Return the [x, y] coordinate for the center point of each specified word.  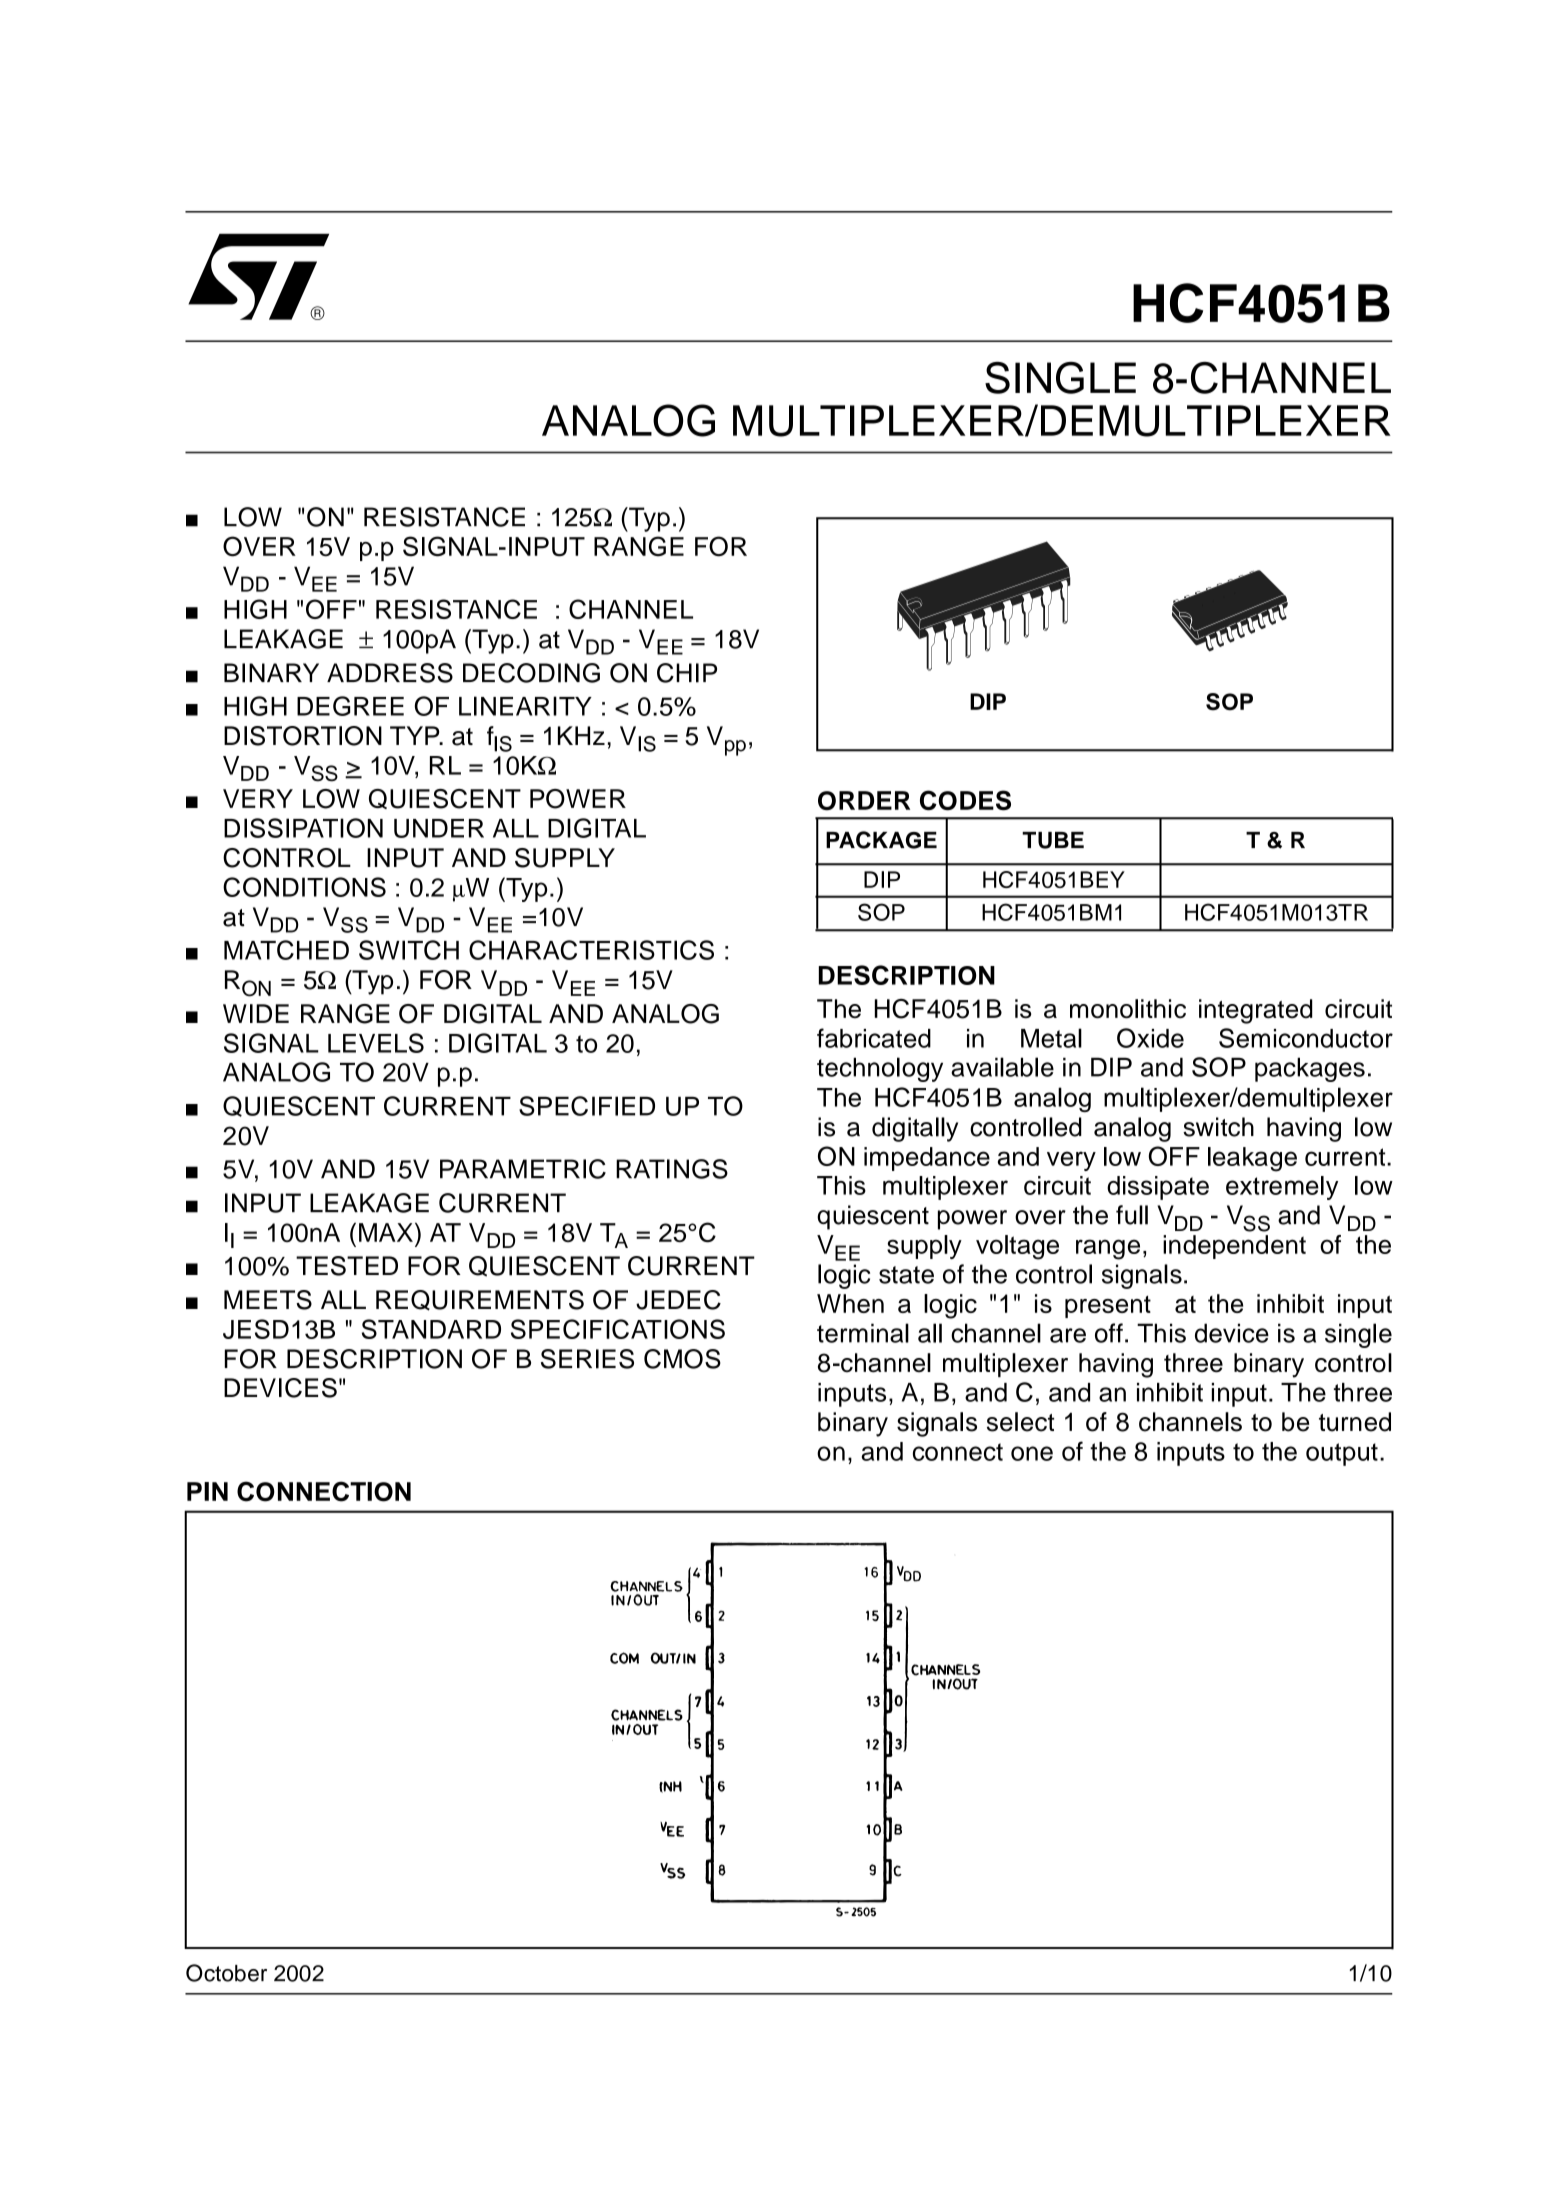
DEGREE [350, 706]
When [850, 1303]
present [1108, 1307]
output [1342, 1454]
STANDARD [431, 1329]
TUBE [1053, 840]
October [226, 1973]
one [1032, 1453]
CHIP [687, 673]
